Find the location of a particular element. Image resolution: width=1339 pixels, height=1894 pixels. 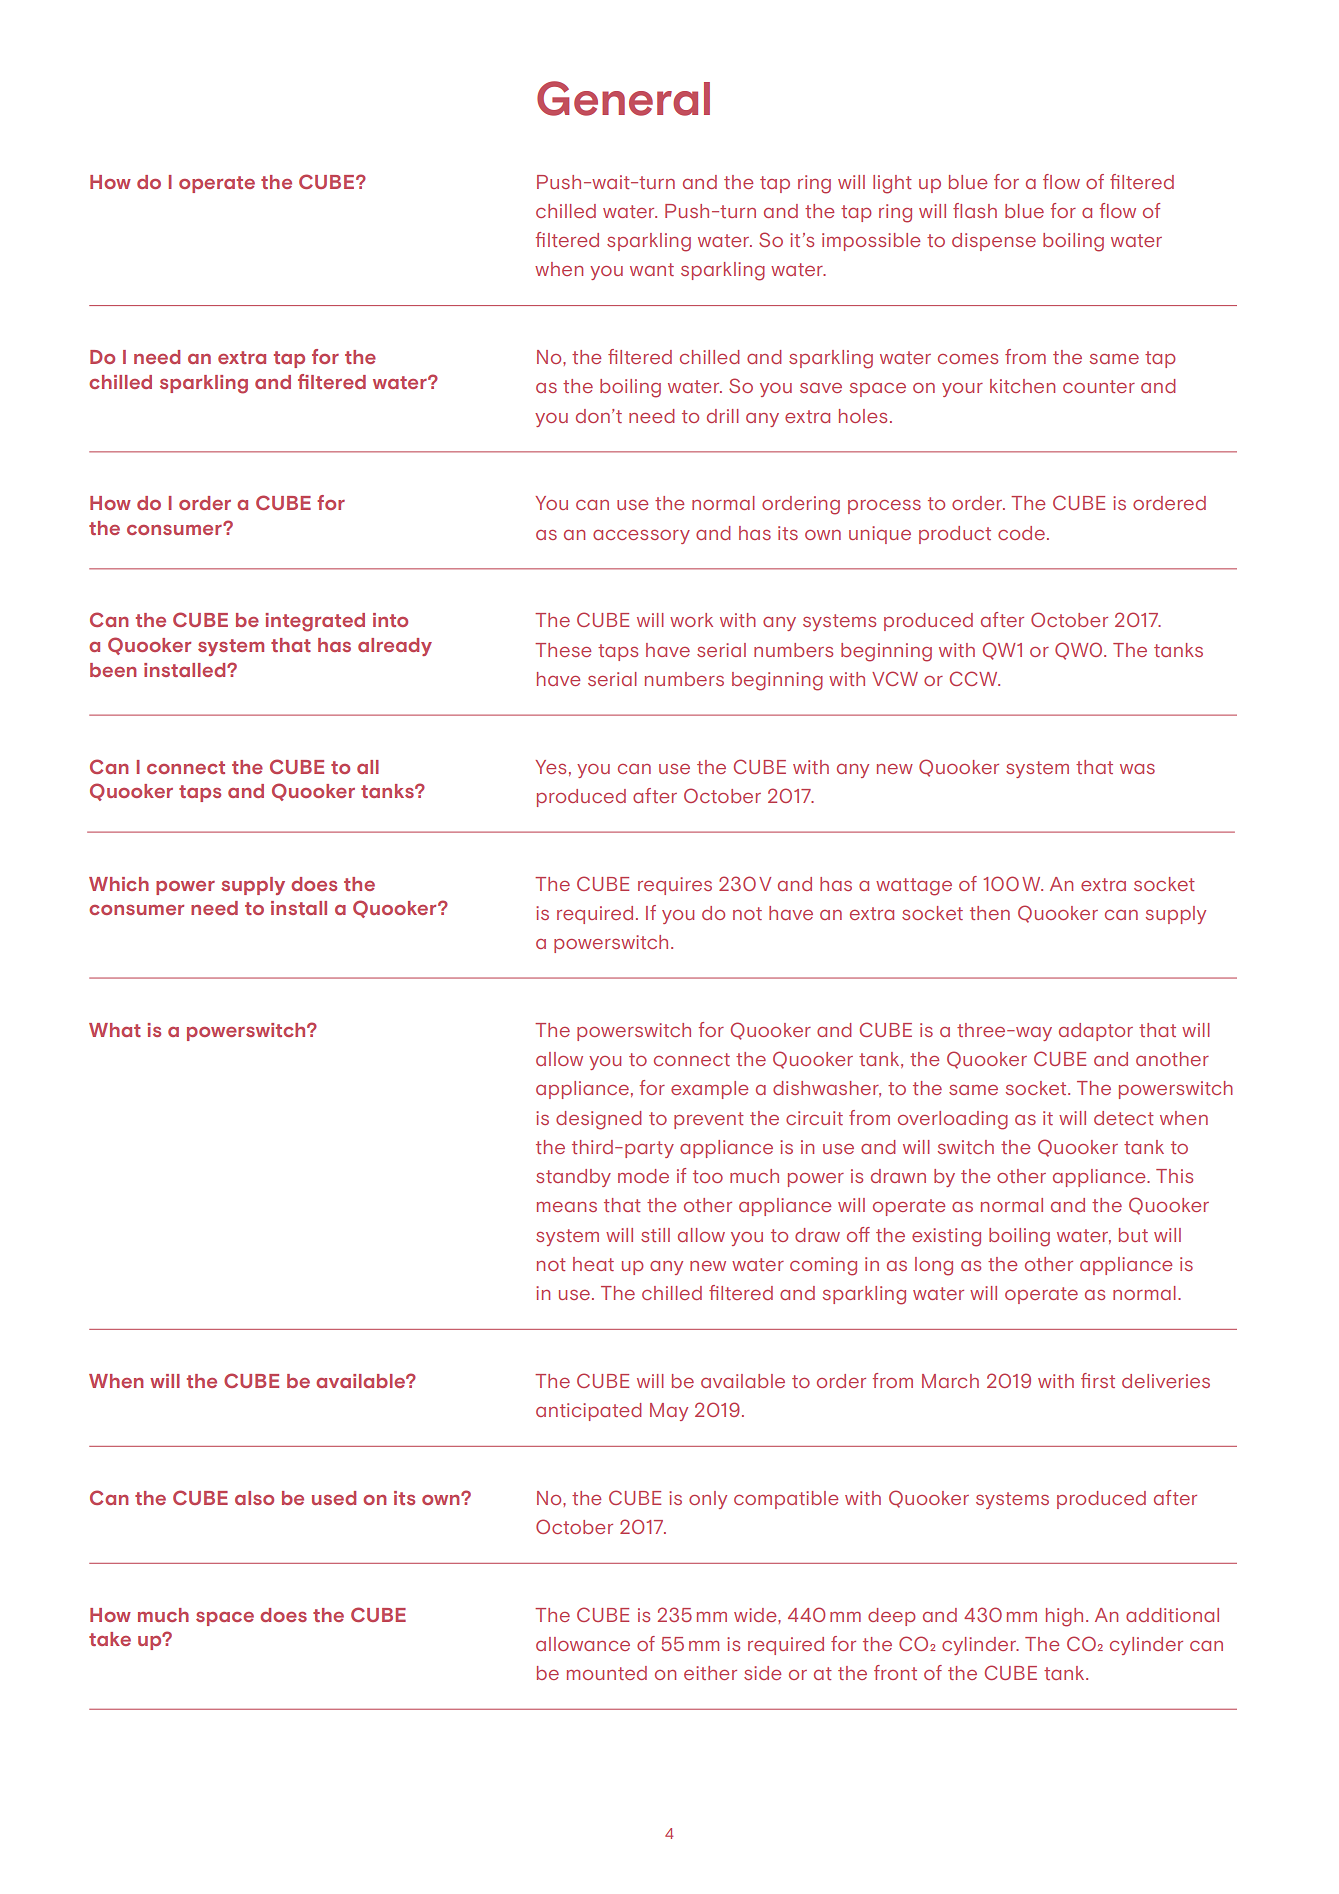

General is located at coordinates (623, 98).
